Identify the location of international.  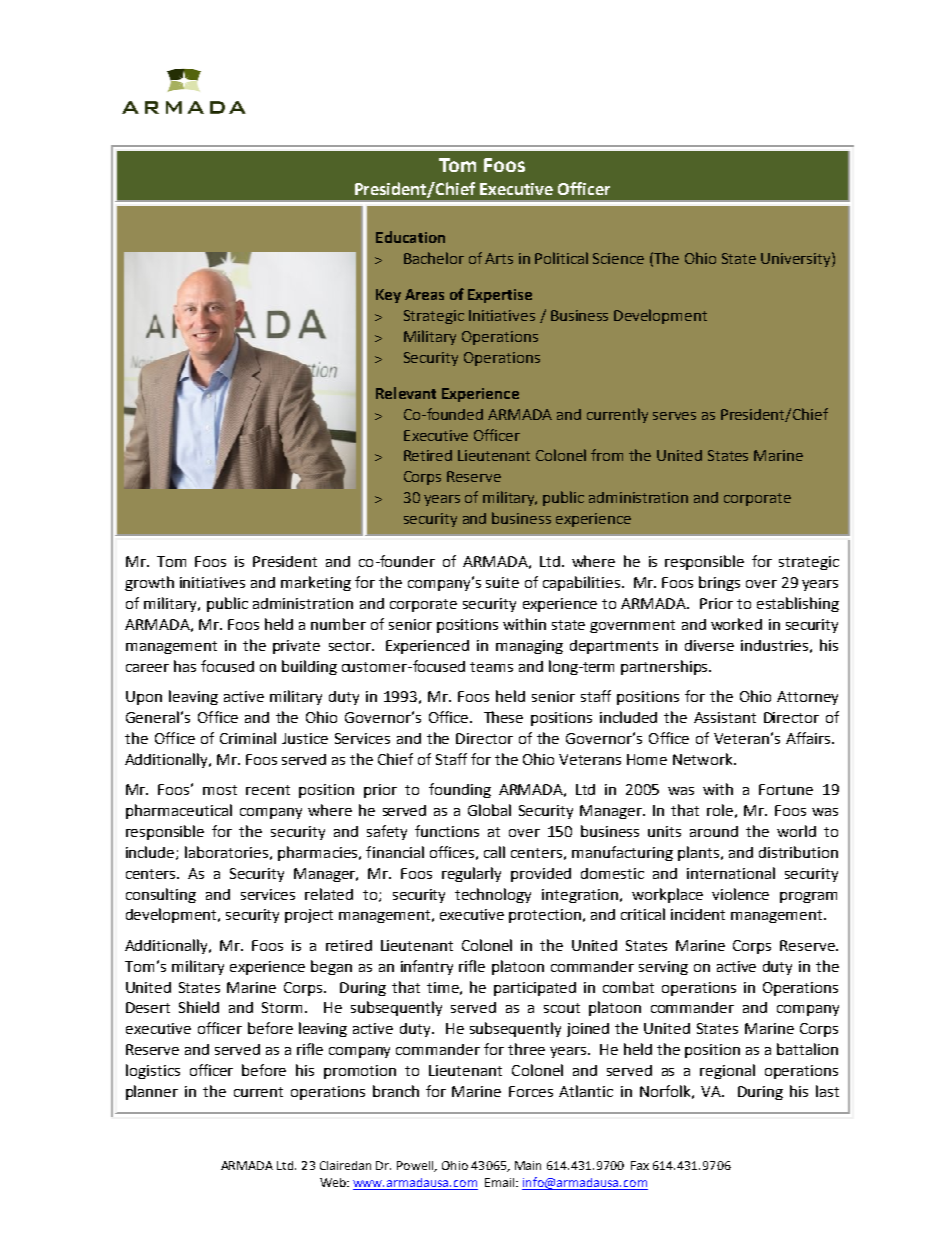
(731, 873).
